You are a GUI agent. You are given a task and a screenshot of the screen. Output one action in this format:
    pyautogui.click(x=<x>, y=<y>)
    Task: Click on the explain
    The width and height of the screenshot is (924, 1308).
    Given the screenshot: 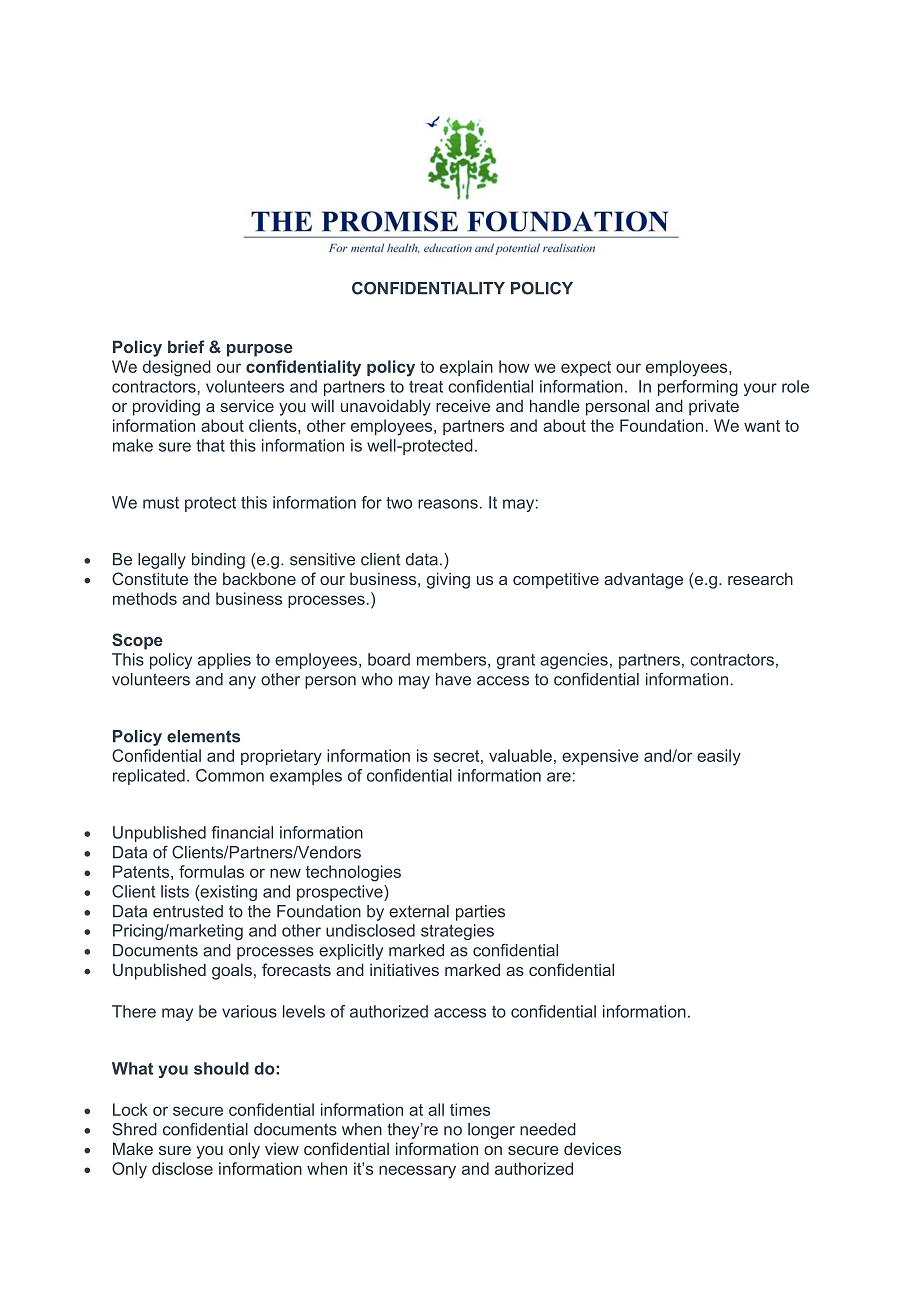 What is the action you would take?
    pyautogui.click(x=466, y=368)
